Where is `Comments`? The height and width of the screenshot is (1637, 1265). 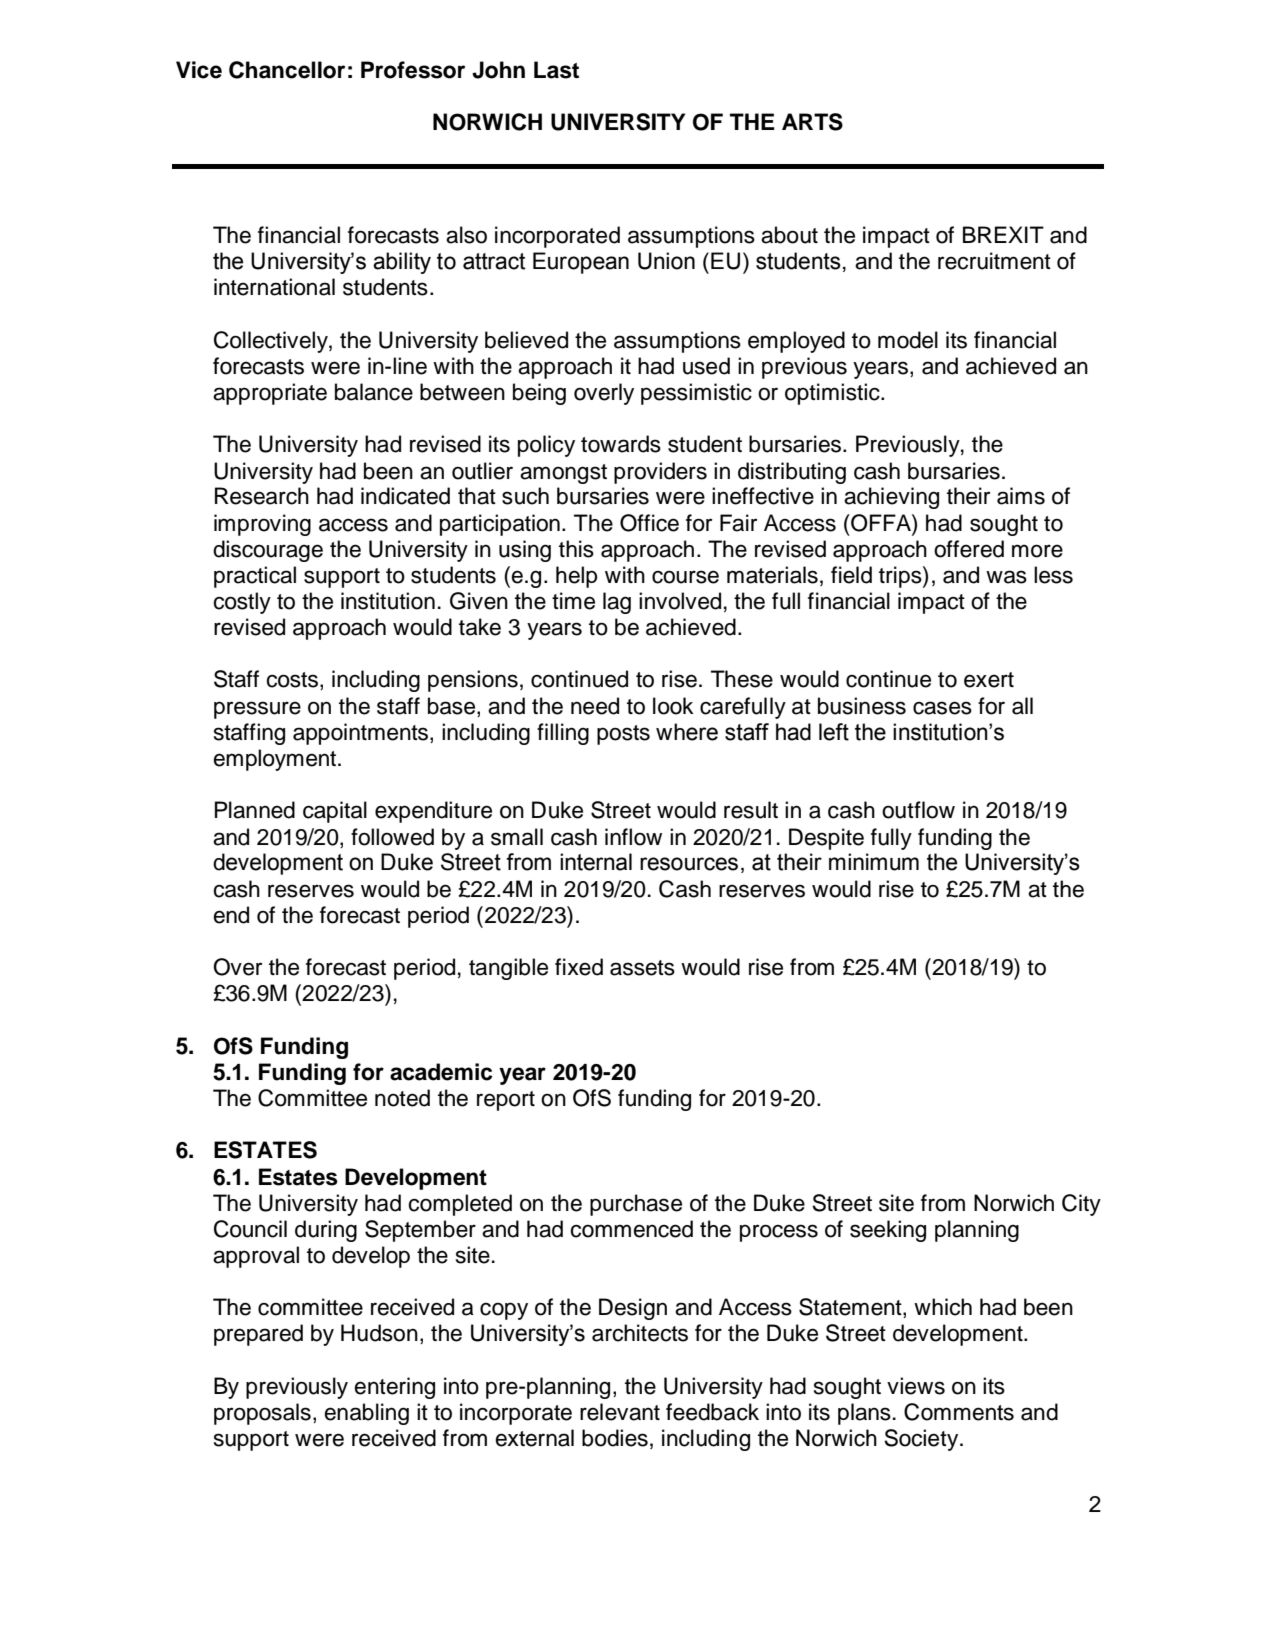
Comments is located at coordinates (959, 1412).
